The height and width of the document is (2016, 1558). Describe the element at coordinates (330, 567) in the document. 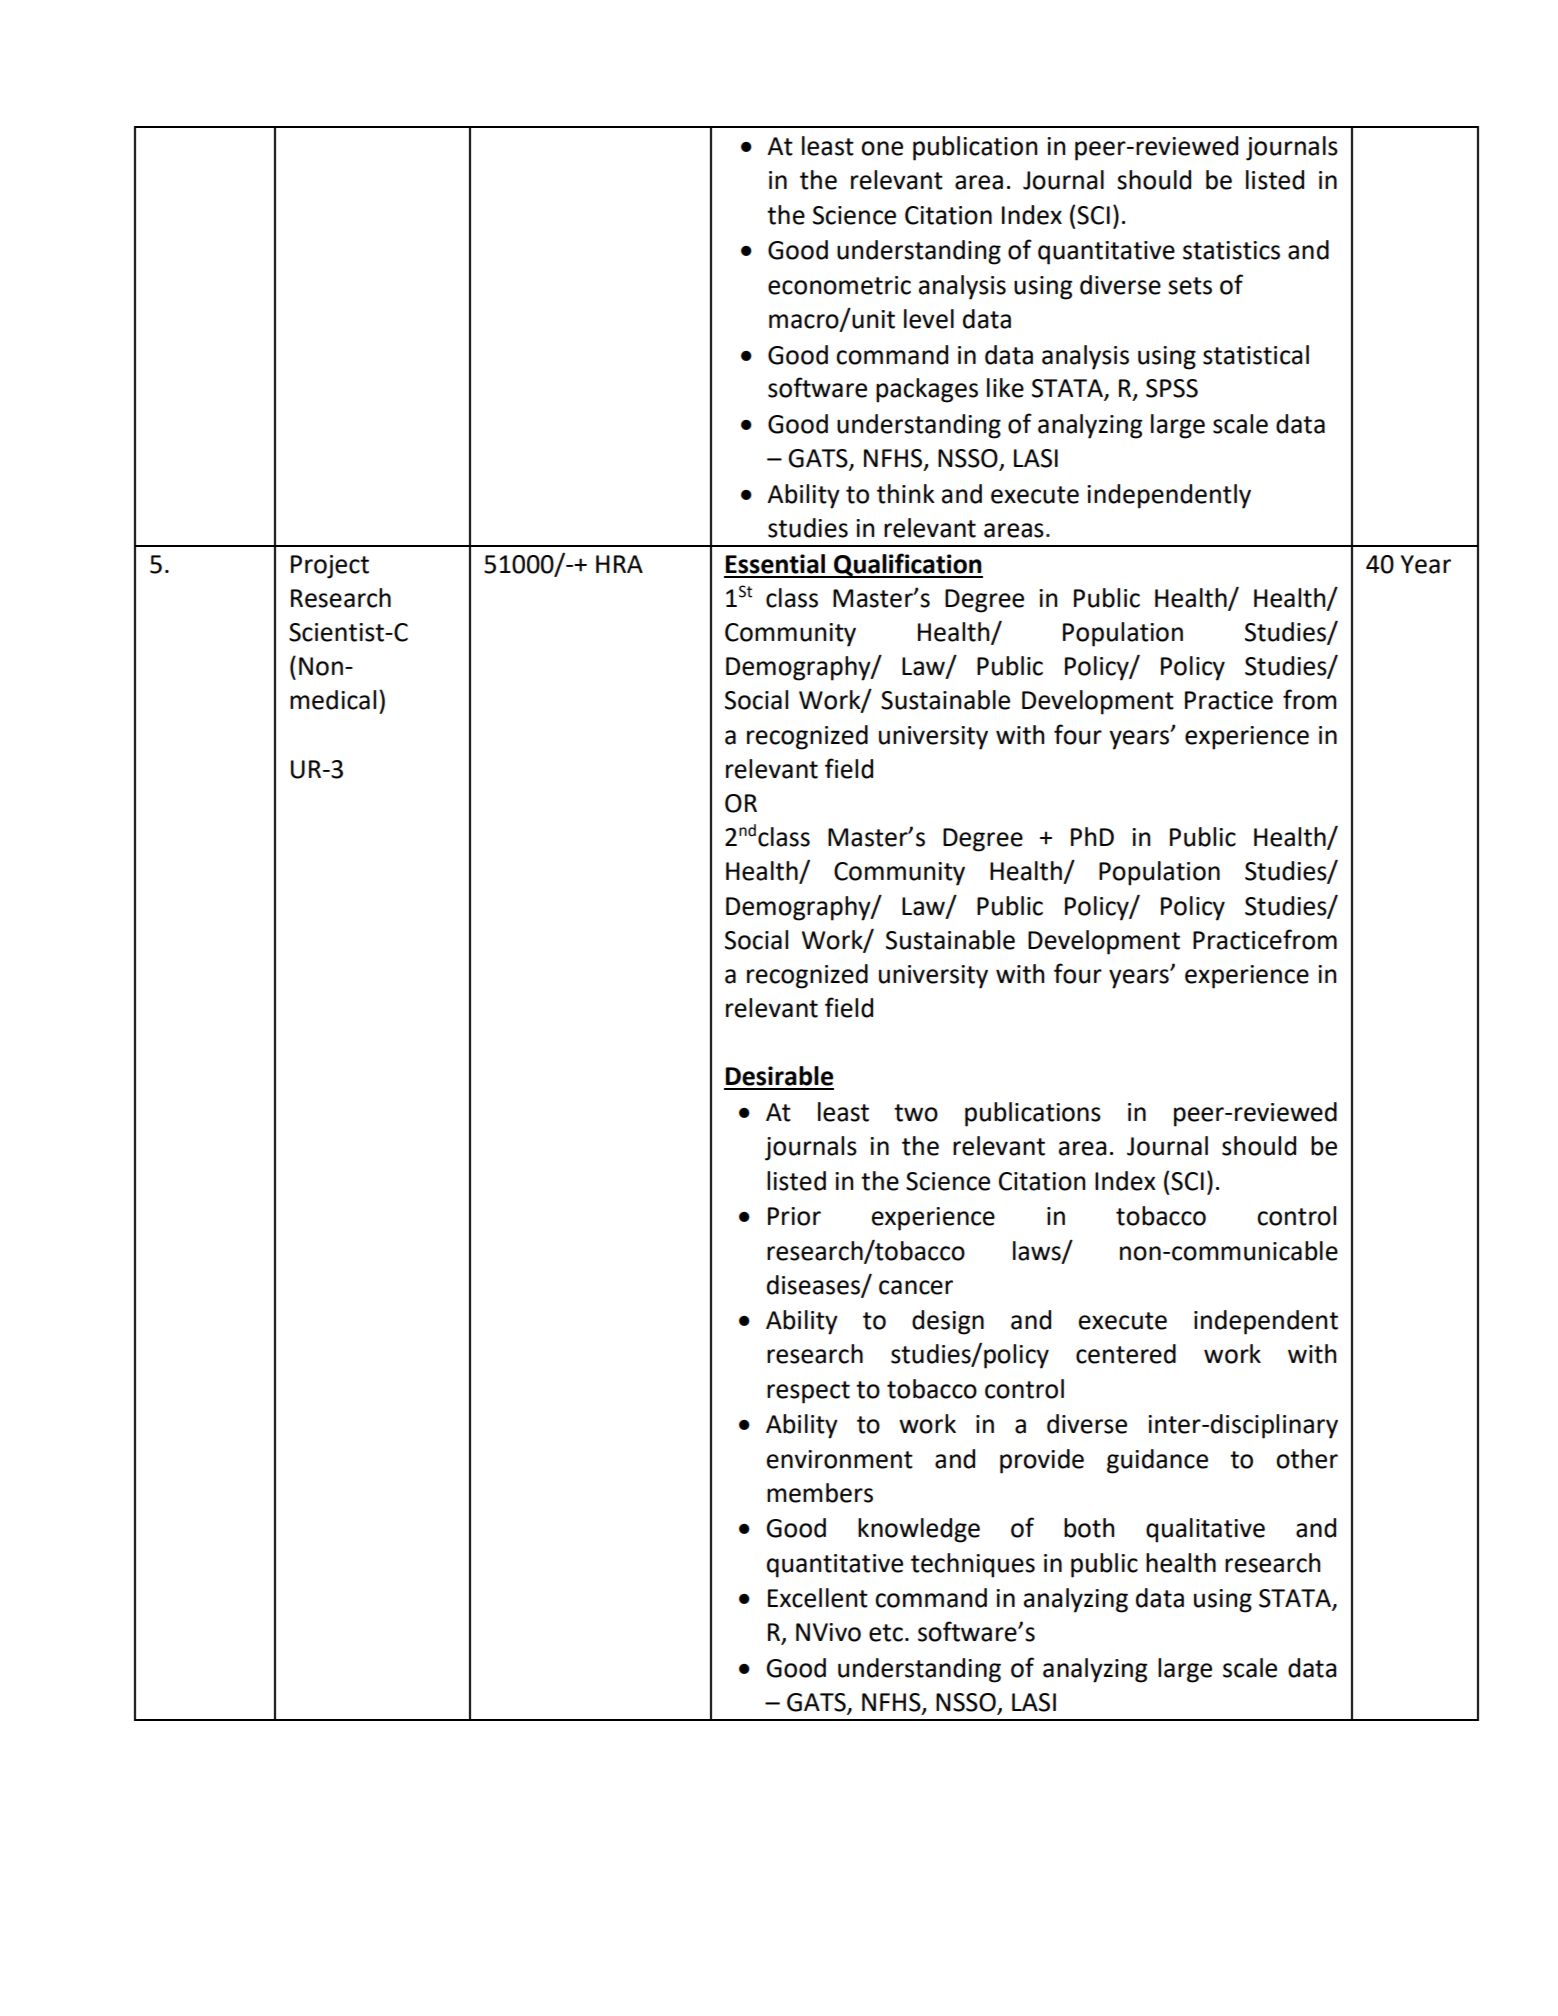

I see `Project` at that location.
